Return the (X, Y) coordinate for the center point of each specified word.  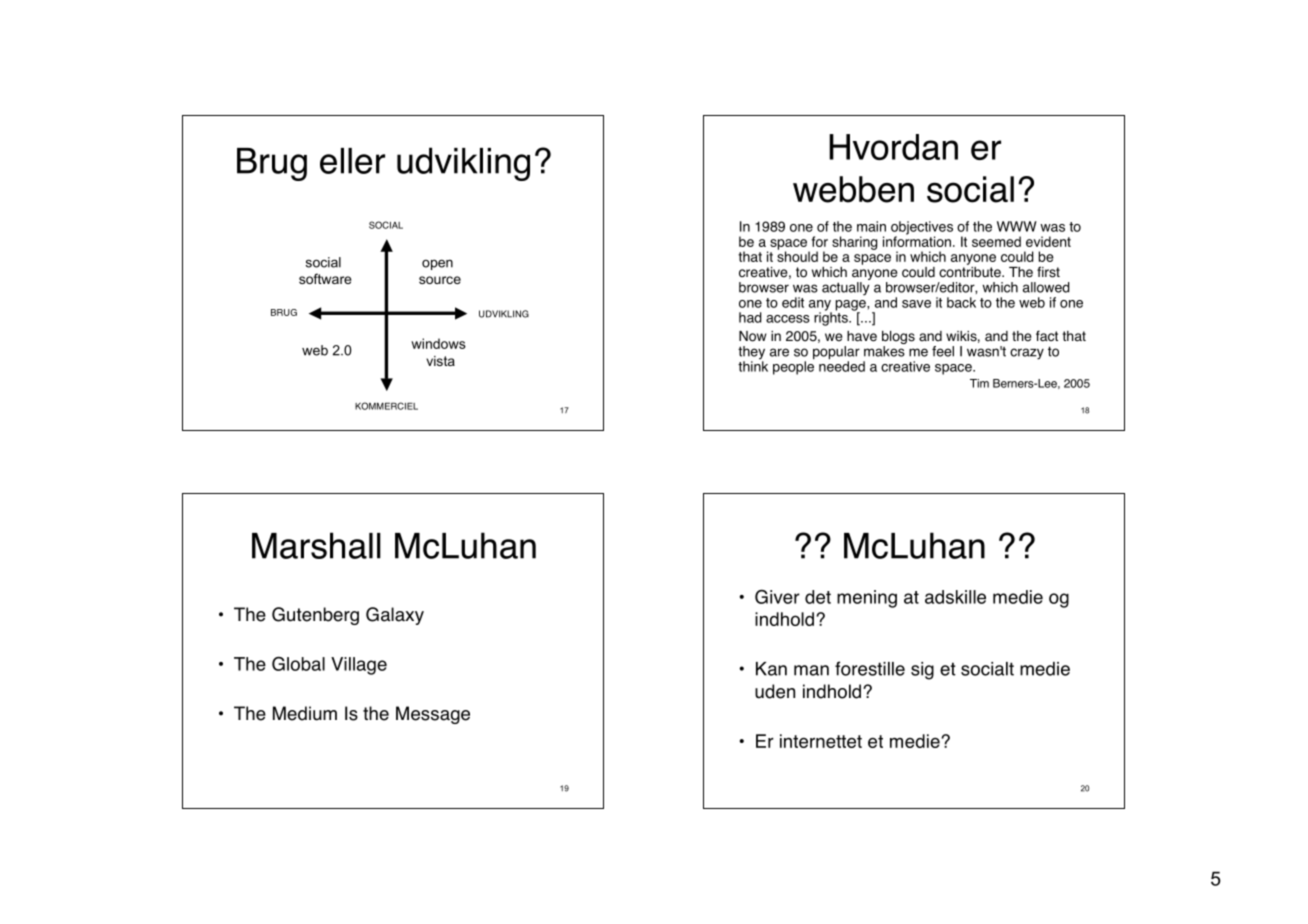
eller (352, 161)
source (440, 280)
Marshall (316, 545)
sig (922, 671)
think (753, 365)
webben (853, 189)
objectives (922, 229)
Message (433, 715)
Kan (771, 669)
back (961, 302)
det (818, 597)
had (750, 317)
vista (440, 361)
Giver (777, 597)
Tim (979, 383)
